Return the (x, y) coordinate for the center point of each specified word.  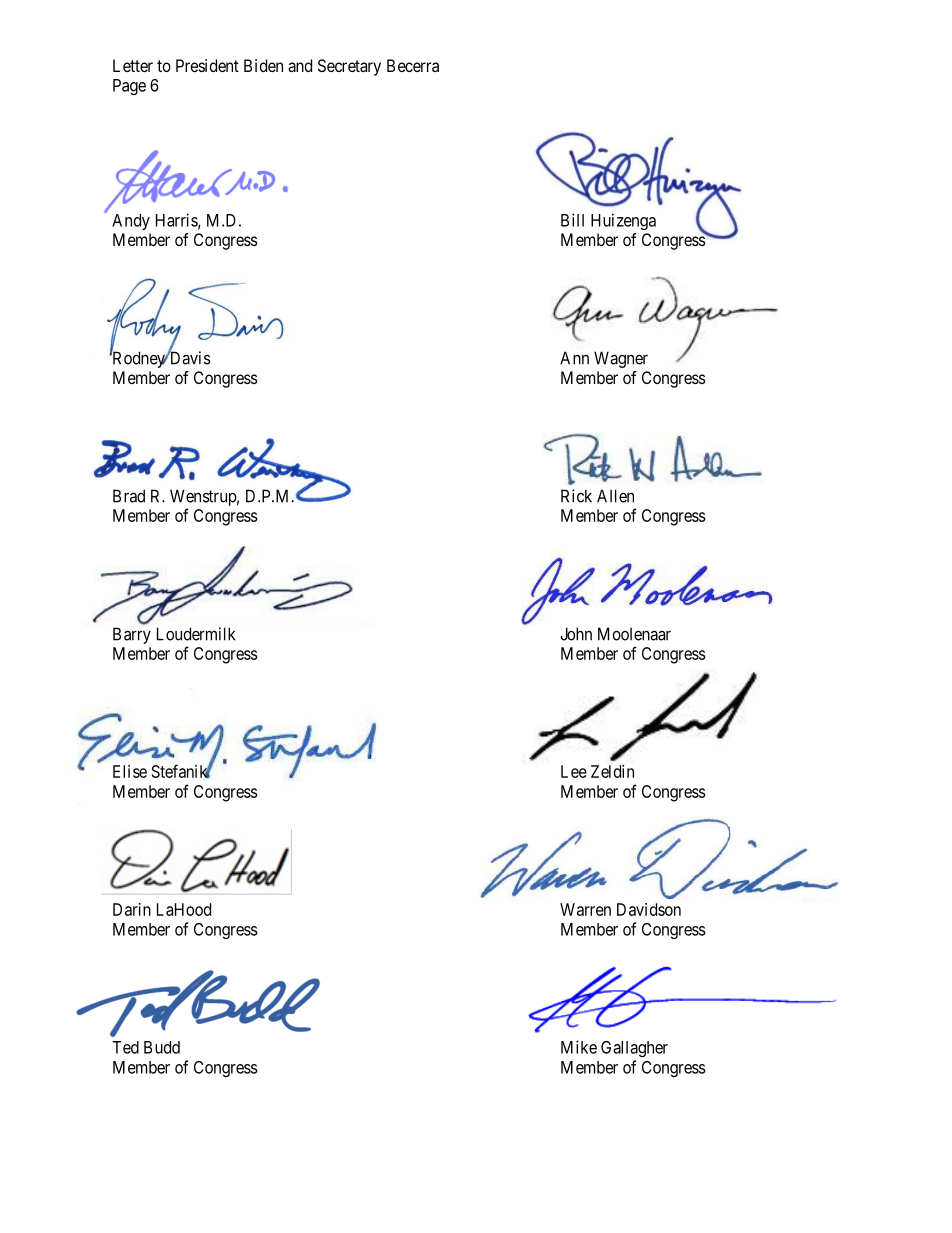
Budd (162, 1047)
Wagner (621, 359)
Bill (572, 220)
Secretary (349, 67)
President (207, 65)
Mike (579, 1047)
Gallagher (634, 1049)
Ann (574, 358)
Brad (129, 496)
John (576, 634)
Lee (574, 771)
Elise (130, 771)
